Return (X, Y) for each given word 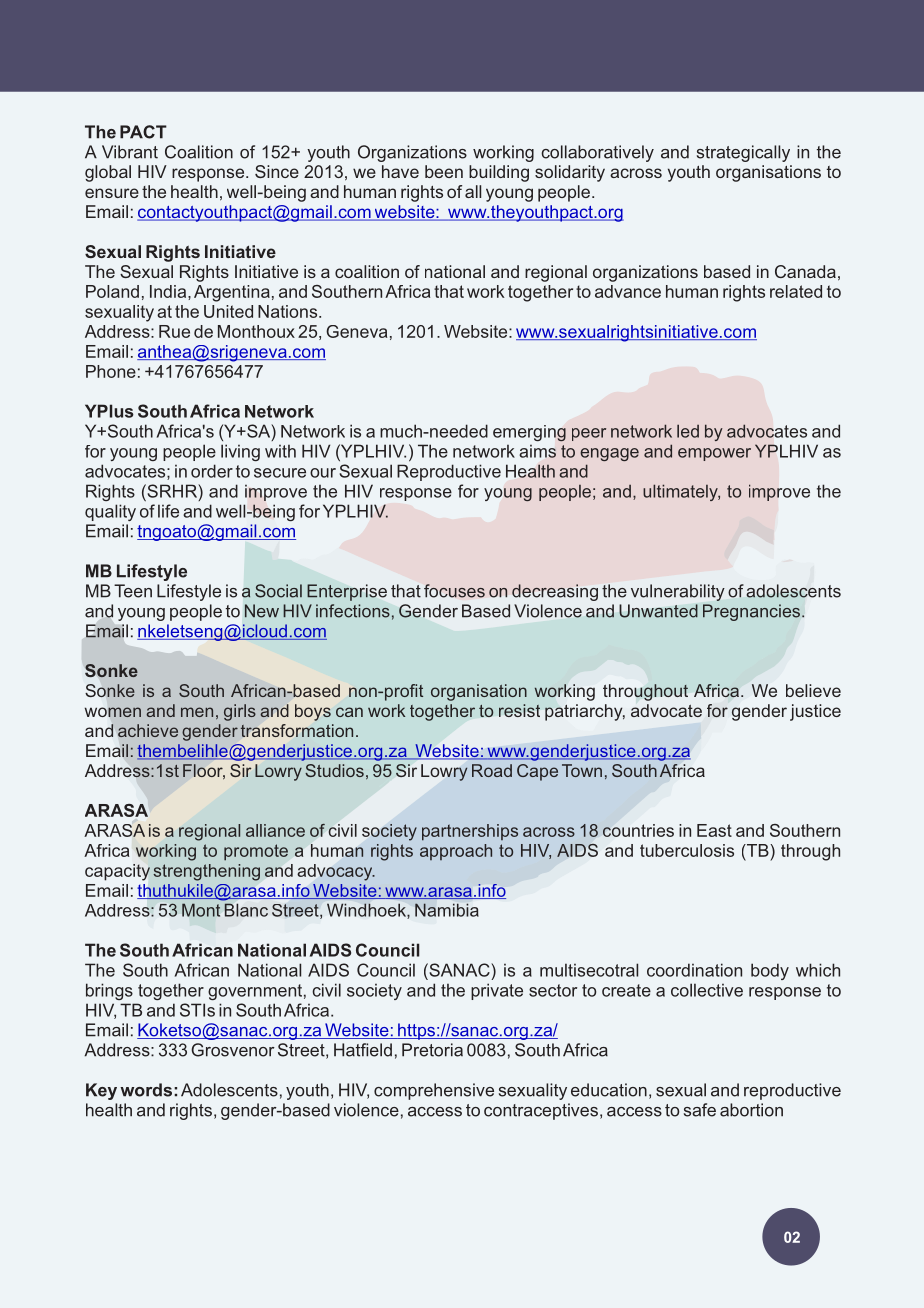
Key (101, 1091)
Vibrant (130, 152)
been (444, 171)
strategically (743, 153)
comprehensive (434, 1091)
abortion (751, 1110)
